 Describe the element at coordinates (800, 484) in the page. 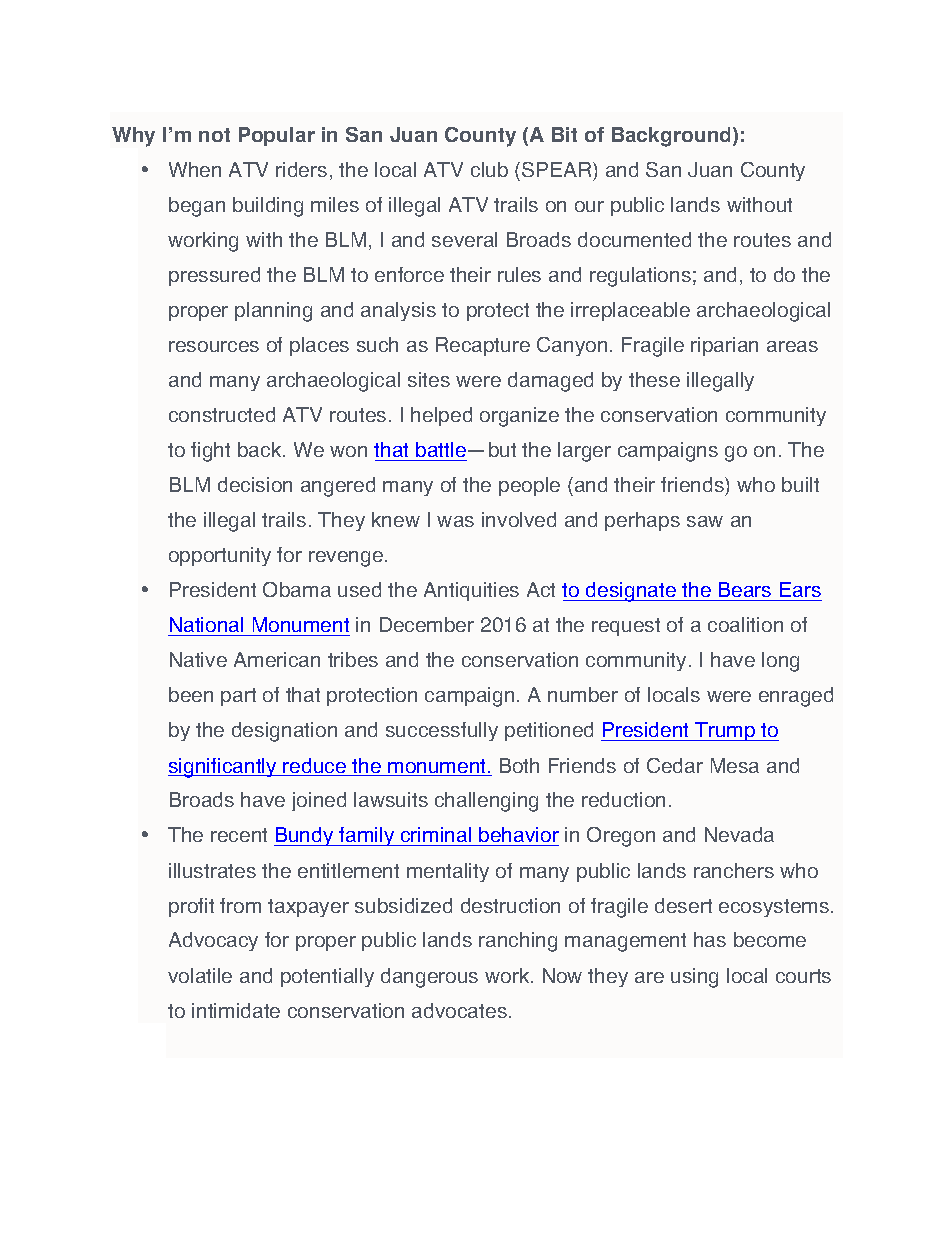

I see `built` at that location.
